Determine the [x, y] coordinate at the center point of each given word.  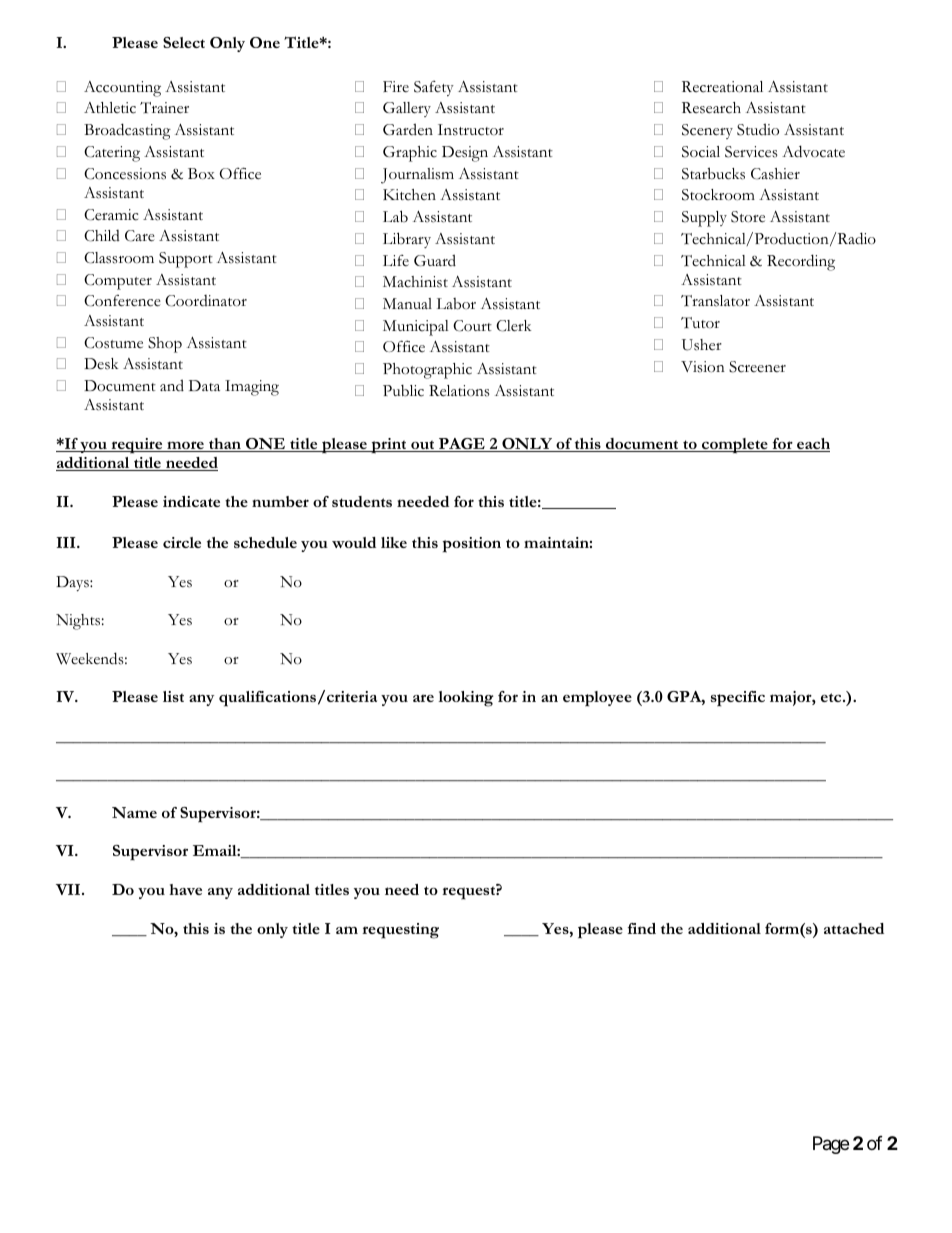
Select [184, 42]
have [185, 889]
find [642, 928]
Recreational [722, 87]
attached [854, 928]
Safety [434, 88]
